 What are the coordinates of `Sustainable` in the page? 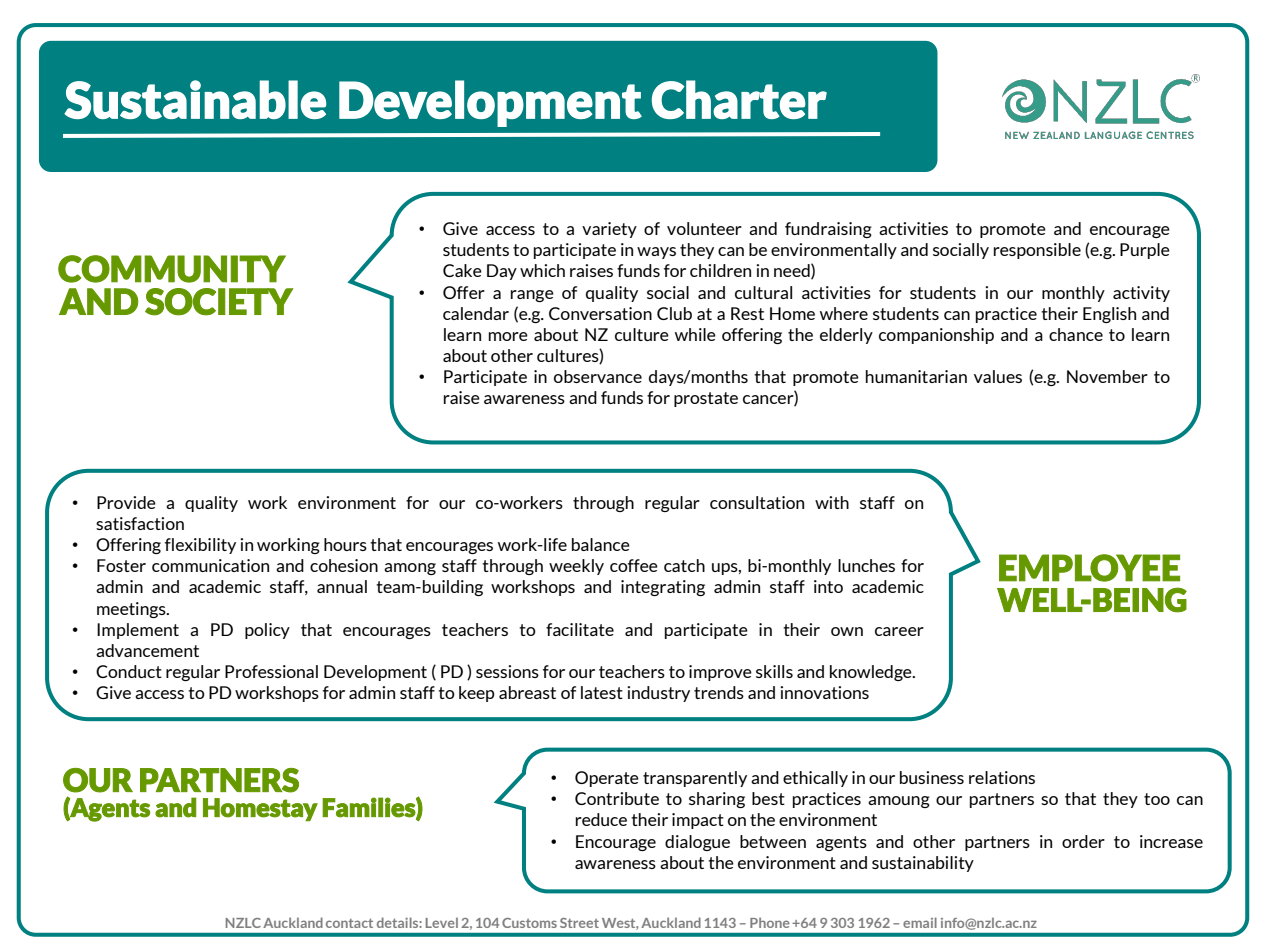 It's located at (195, 99).
